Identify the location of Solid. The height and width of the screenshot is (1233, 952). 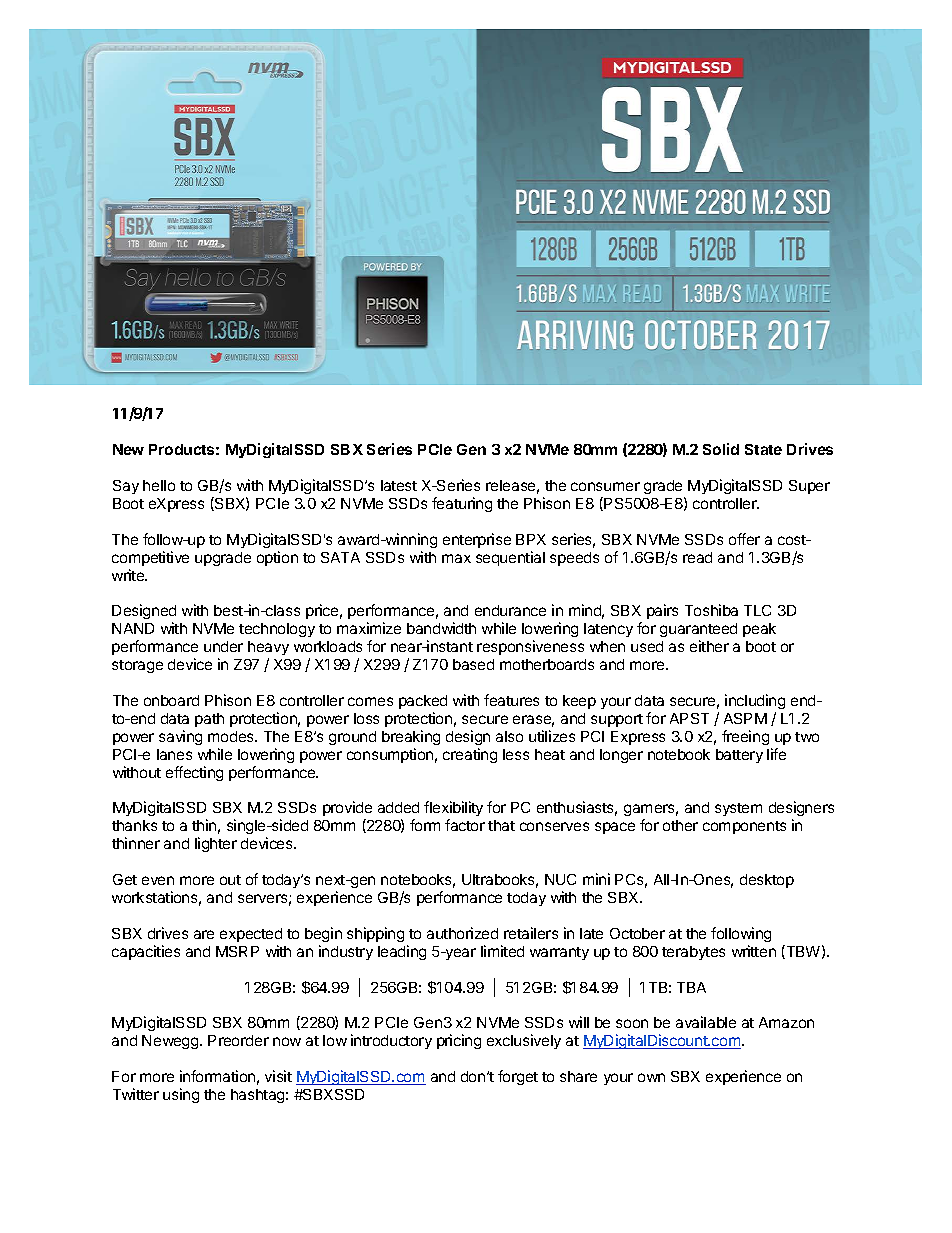
(721, 449).
